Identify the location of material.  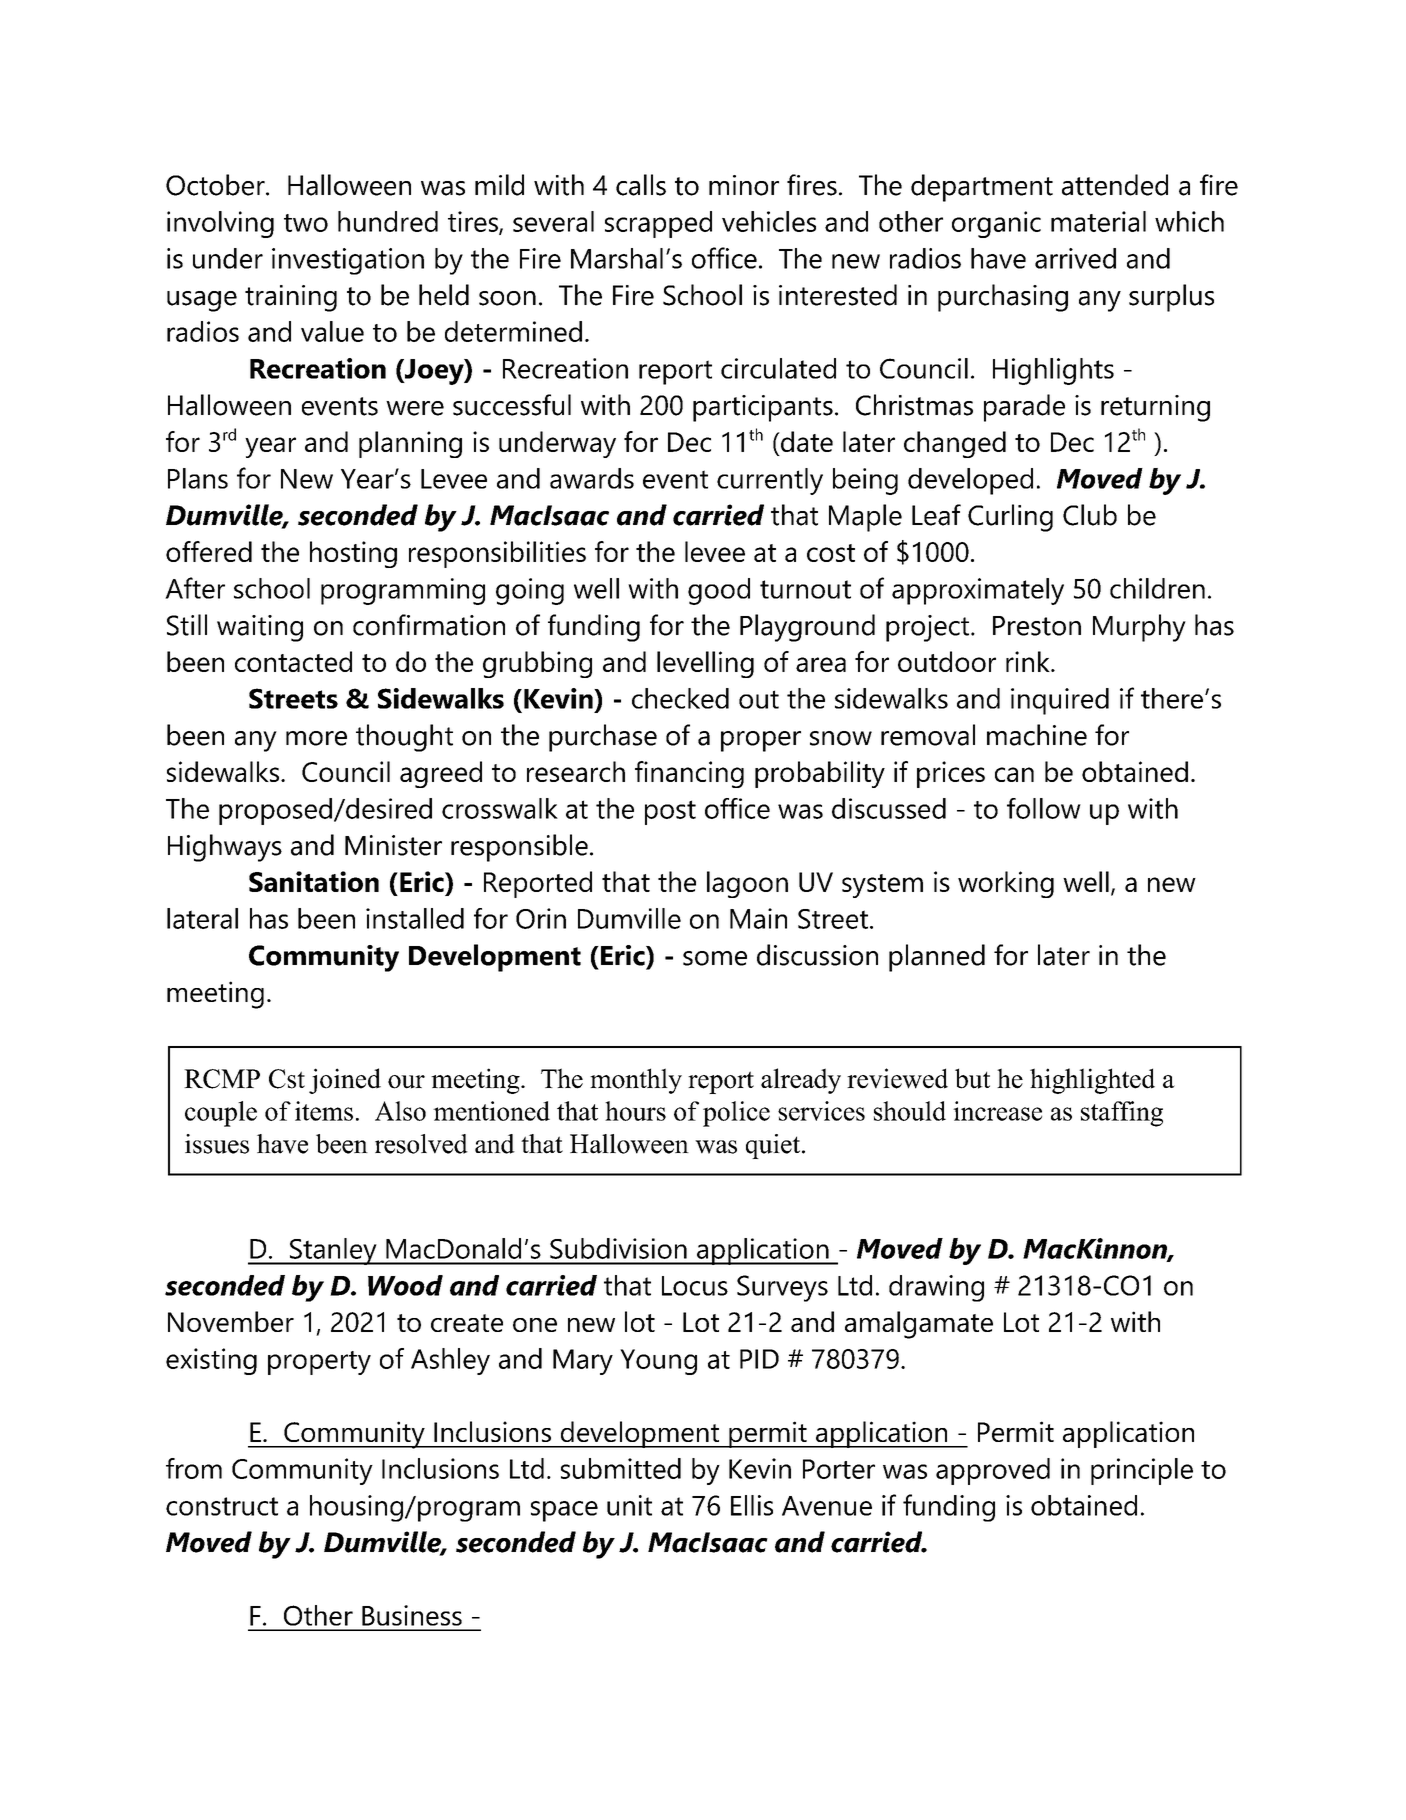
(1098, 221).
